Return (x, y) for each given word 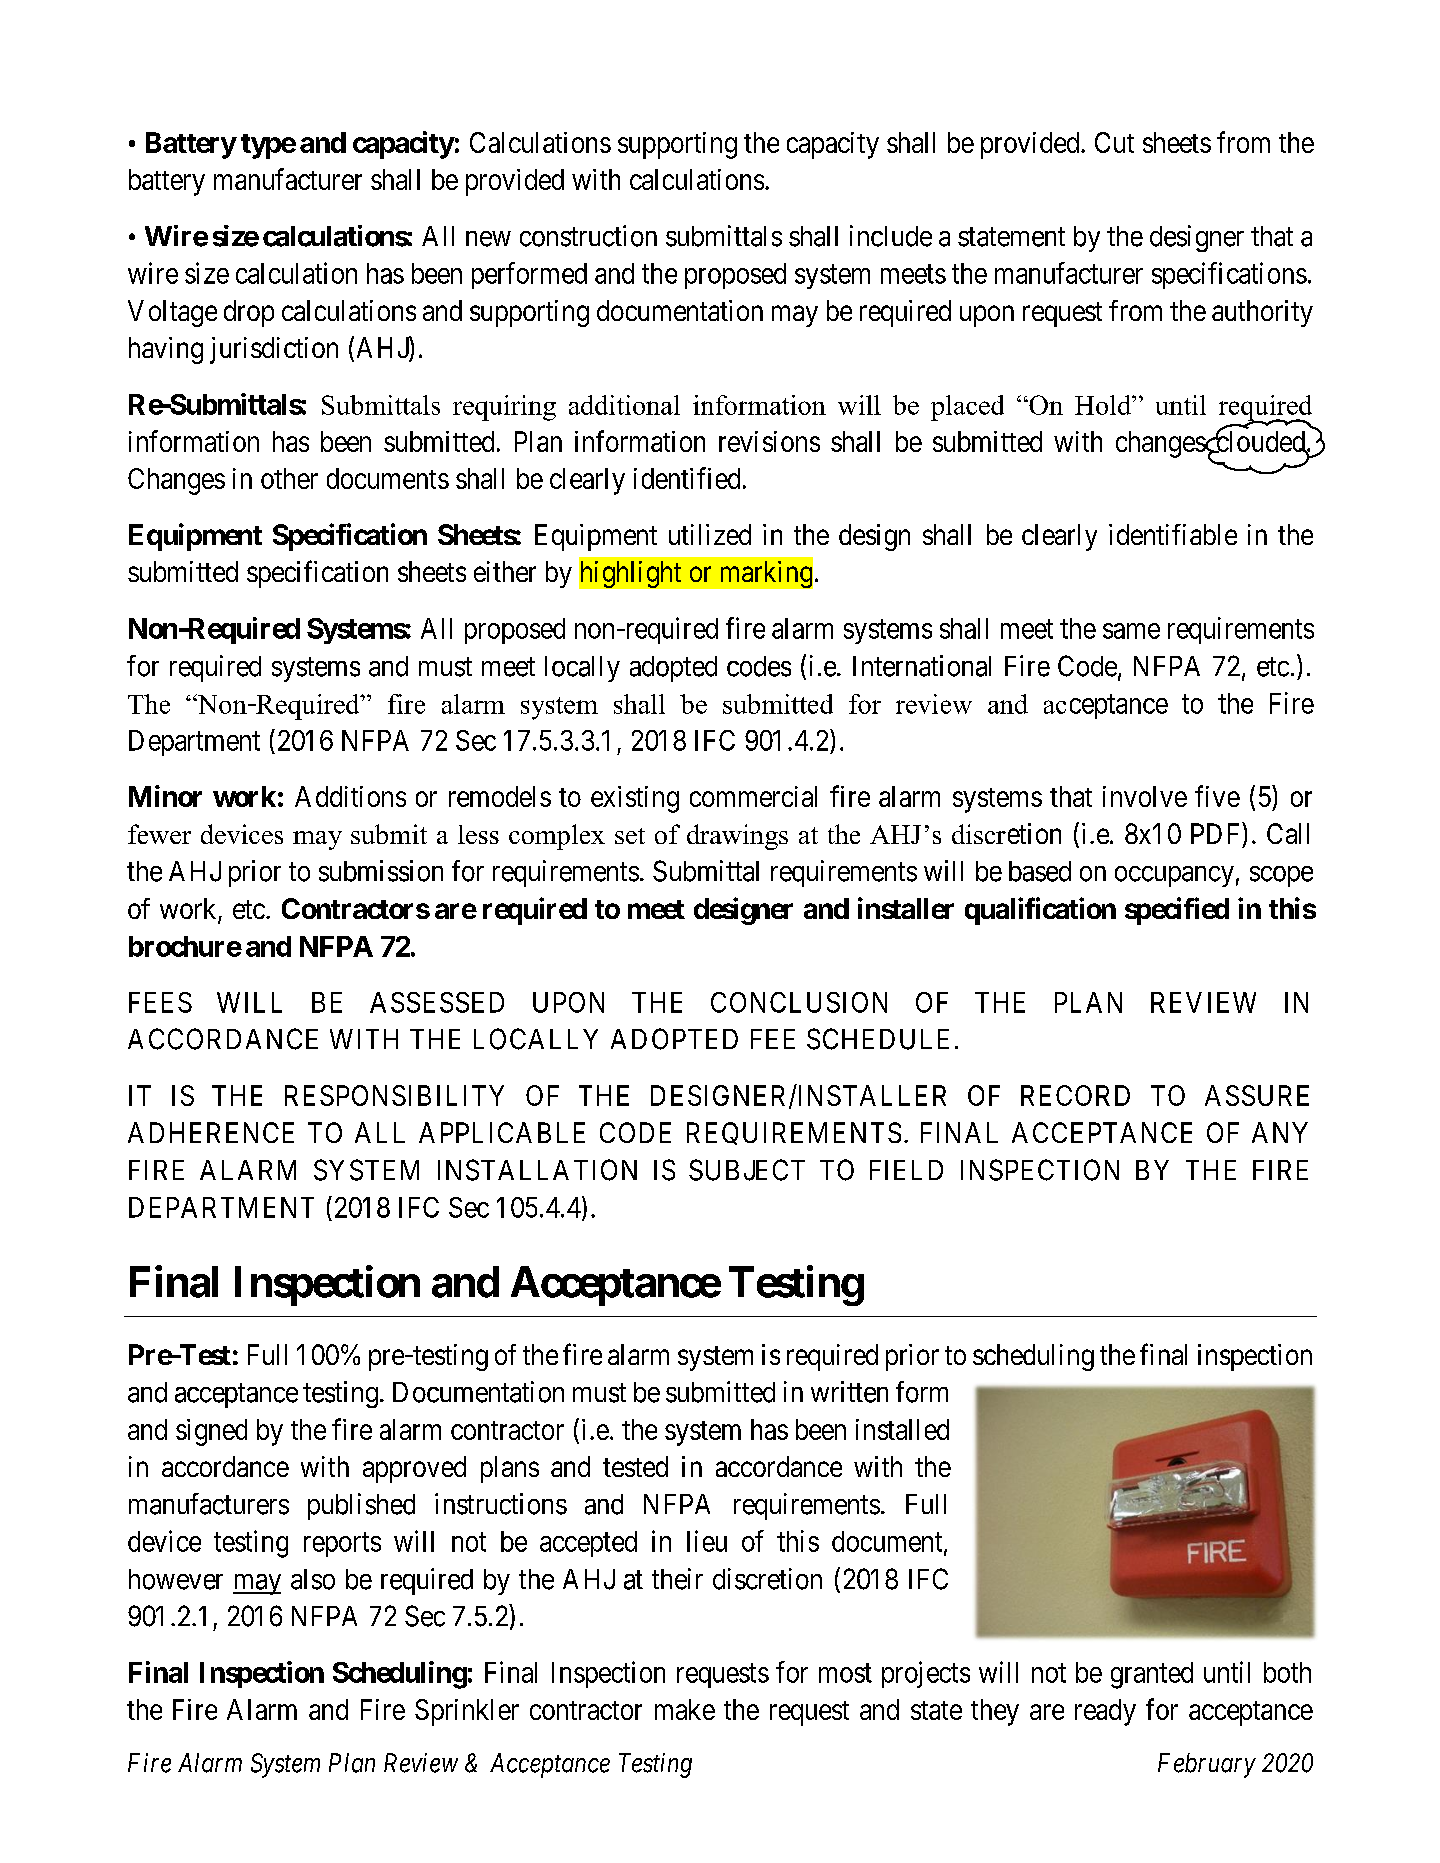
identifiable (1173, 534)
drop (249, 313)
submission (381, 871)
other (289, 478)
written (849, 1392)
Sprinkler (467, 1712)
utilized (710, 534)
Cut (1114, 142)
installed (902, 1429)
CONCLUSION (799, 1002)
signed (211, 1432)
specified (1177, 911)
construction (588, 236)
